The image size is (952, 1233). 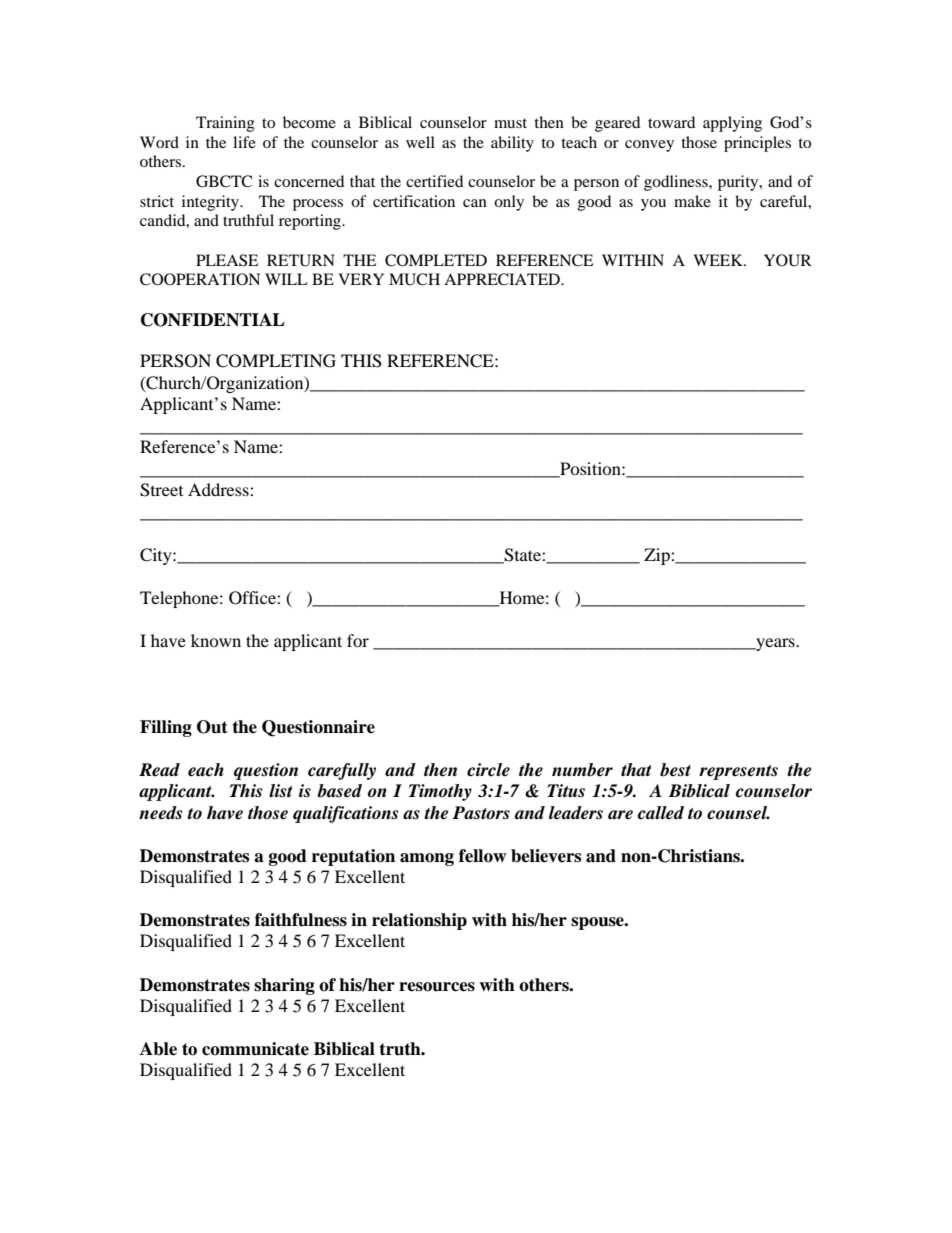 I want to click on for, so click(x=358, y=640).
